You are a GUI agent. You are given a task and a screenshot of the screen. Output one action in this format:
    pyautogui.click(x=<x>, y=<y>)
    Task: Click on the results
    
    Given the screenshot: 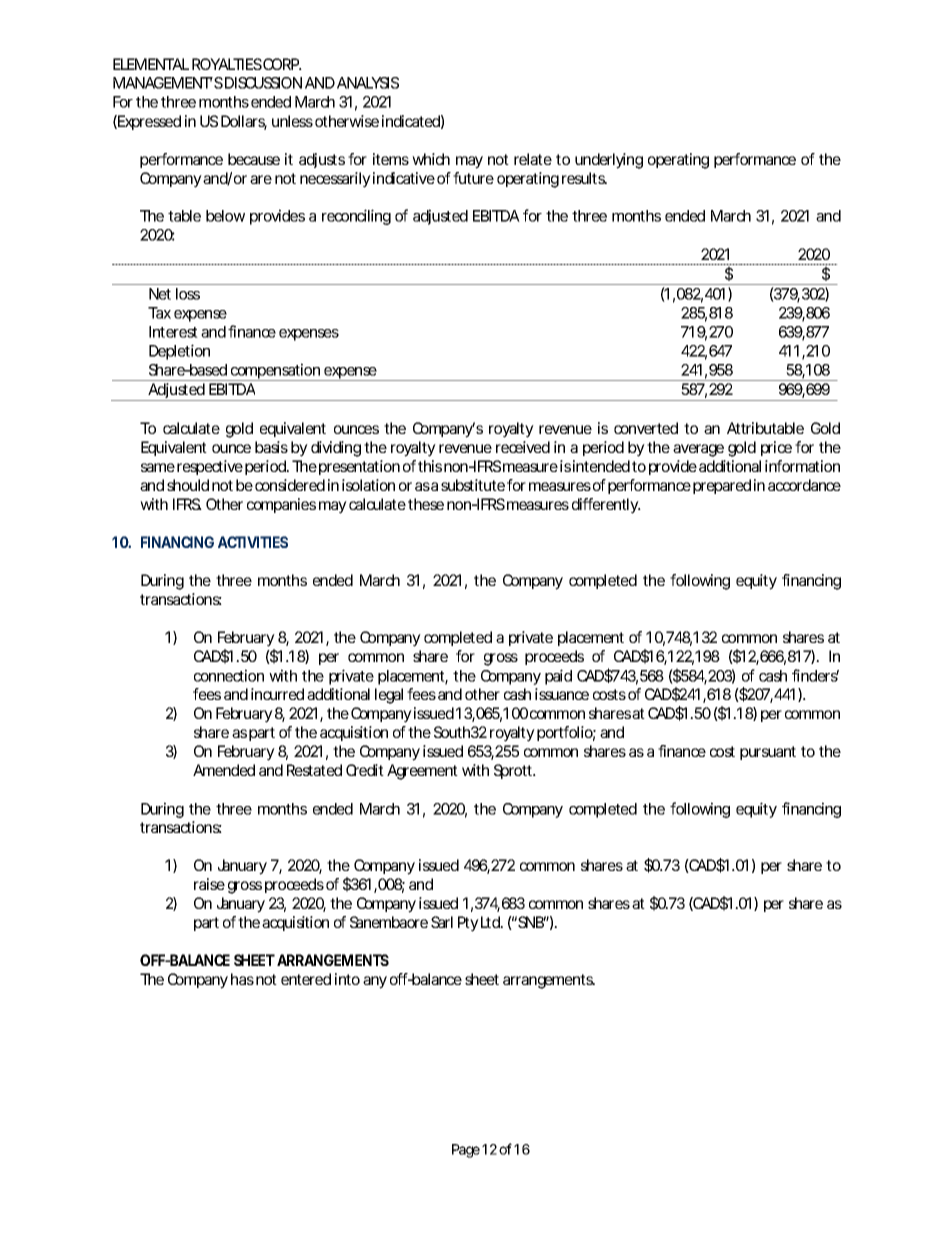 What is the action you would take?
    pyautogui.click(x=584, y=178)
